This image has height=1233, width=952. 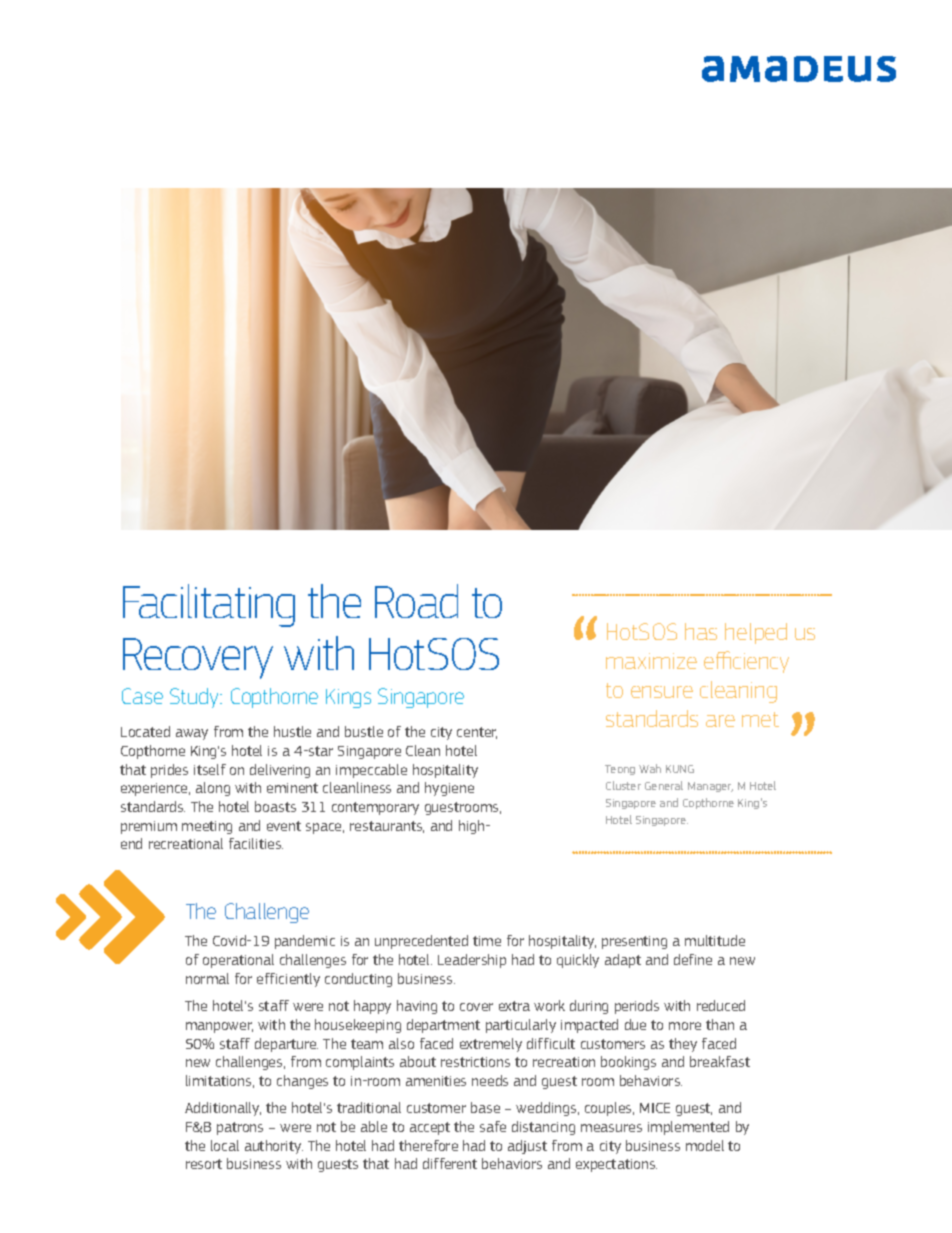 I want to click on Facilitating, so click(x=209, y=605).
